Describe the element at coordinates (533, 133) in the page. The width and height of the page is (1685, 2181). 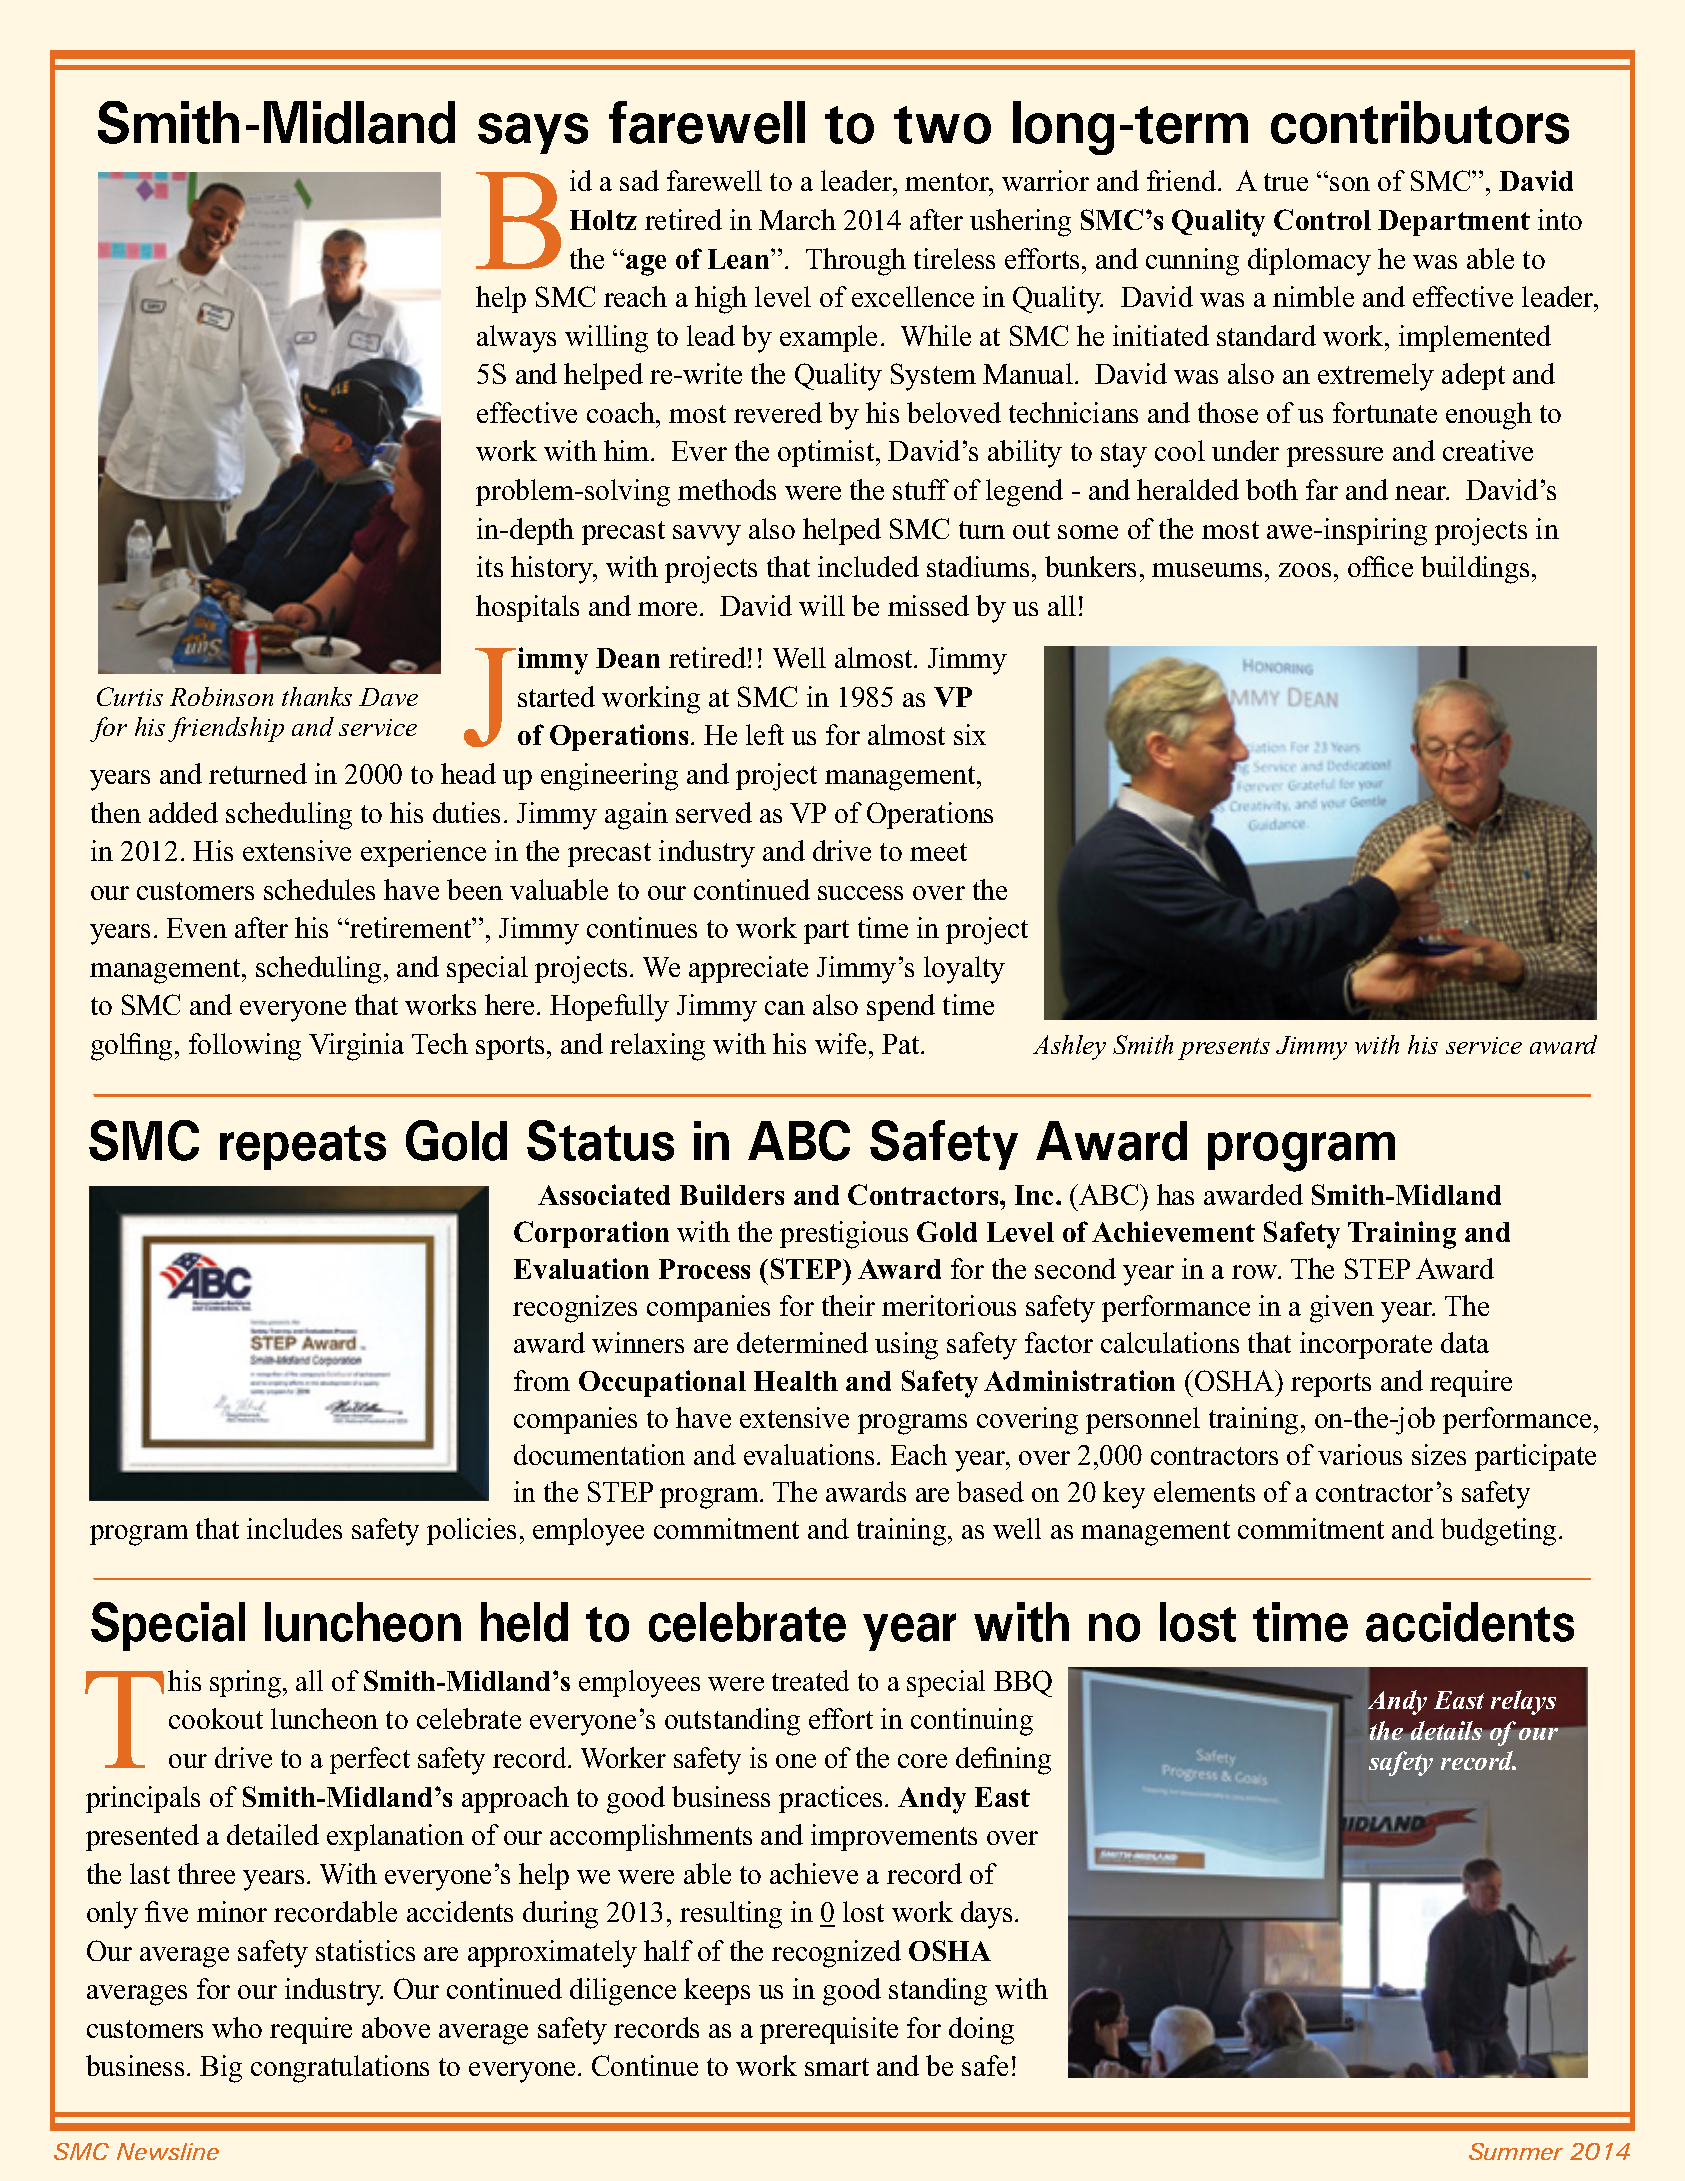
I see `says` at that location.
